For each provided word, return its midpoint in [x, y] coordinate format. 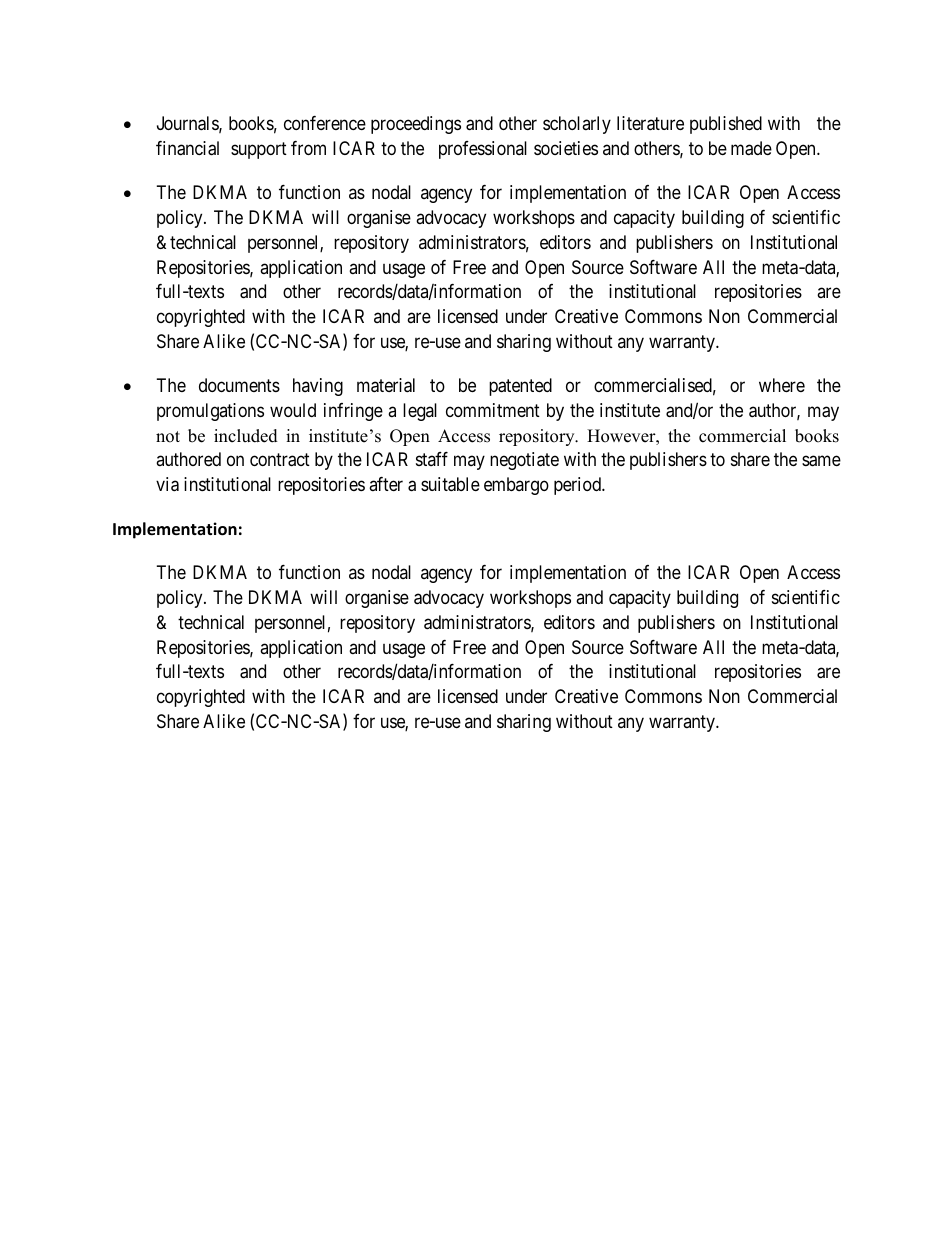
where [782, 385]
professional [483, 150]
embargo [516, 486]
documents [239, 385]
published [726, 125]
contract [280, 460]
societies [566, 148]
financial [187, 148]
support [259, 150]
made [751, 148]
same [821, 461]
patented [520, 387]
